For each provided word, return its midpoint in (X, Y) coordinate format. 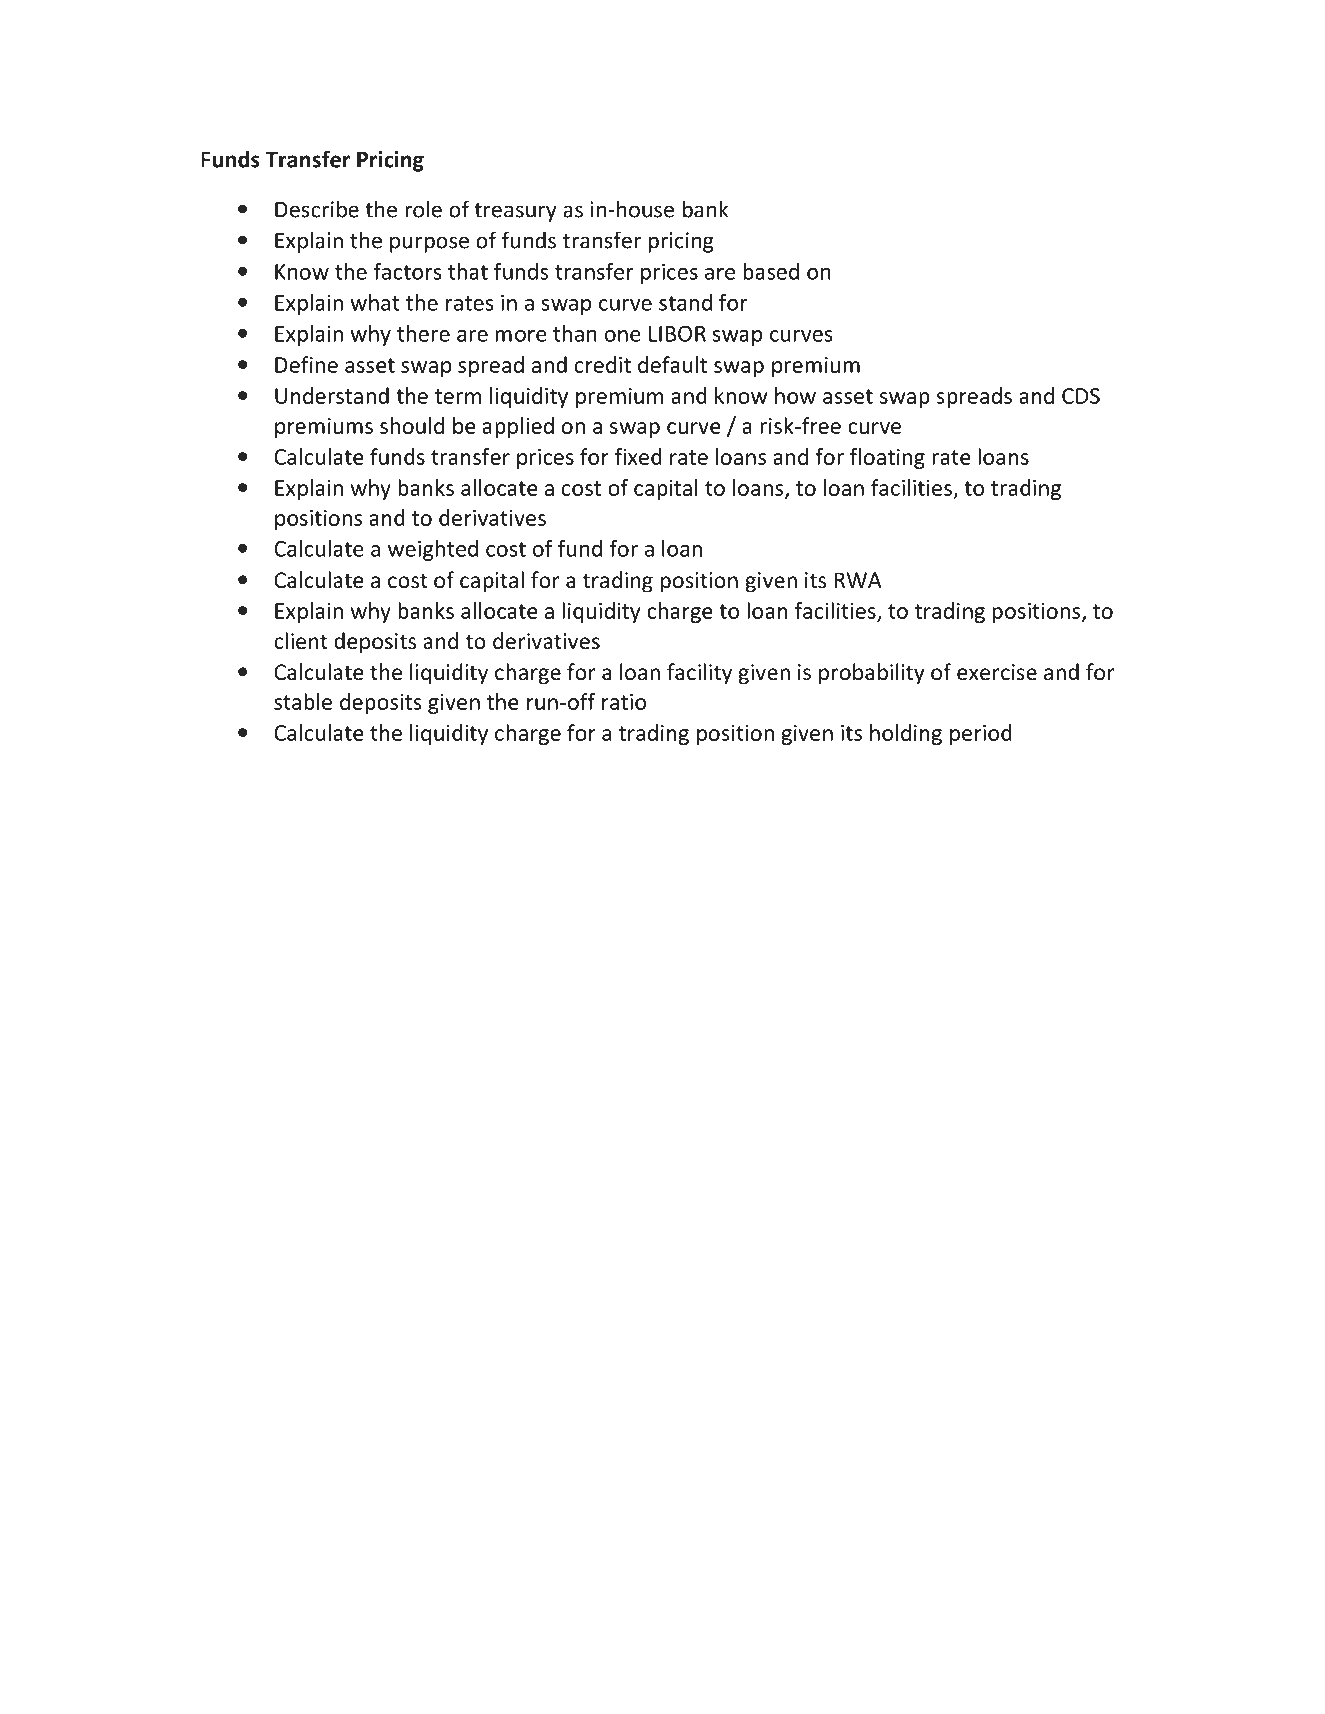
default (672, 364)
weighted (433, 550)
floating (887, 458)
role (423, 209)
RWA (858, 580)
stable (303, 701)
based (771, 271)
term (458, 396)
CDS (1081, 396)
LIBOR (677, 334)
